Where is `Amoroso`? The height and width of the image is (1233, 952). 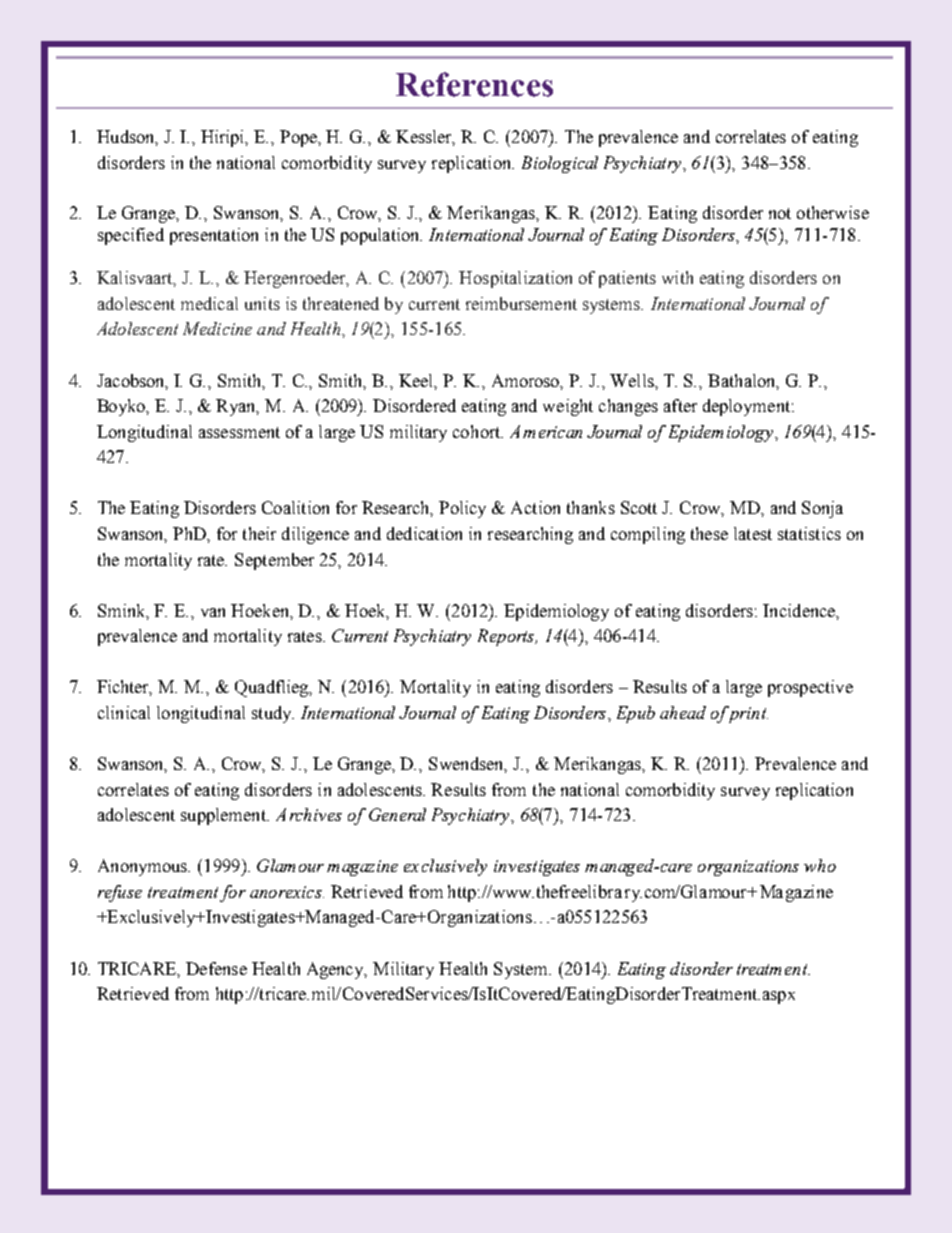 Amoroso is located at coordinates (527, 381).
